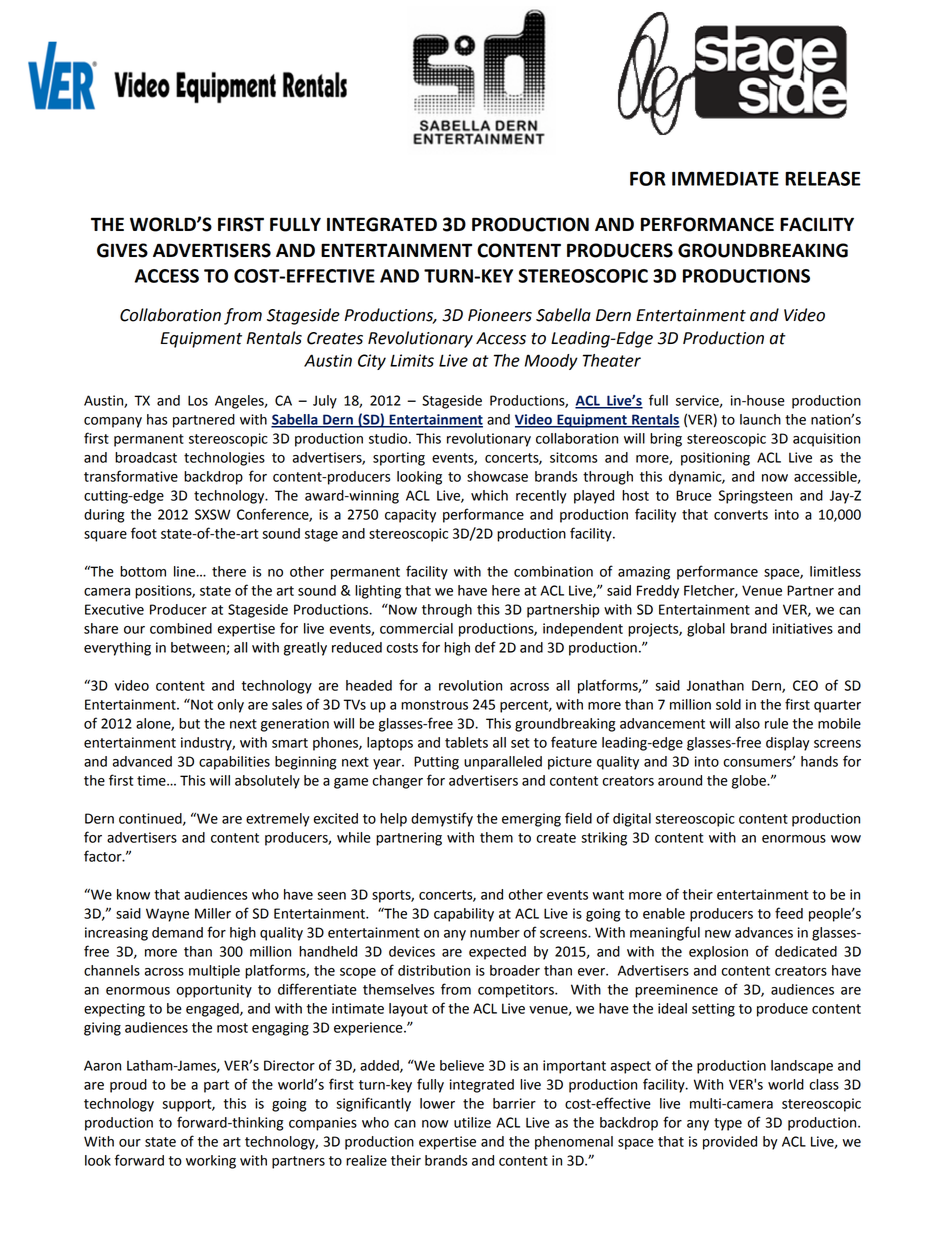 This screenshot has height=1233, width=952. Describe the element at coordinates (152, 780) in the screenshot. I see `time` at that location.
